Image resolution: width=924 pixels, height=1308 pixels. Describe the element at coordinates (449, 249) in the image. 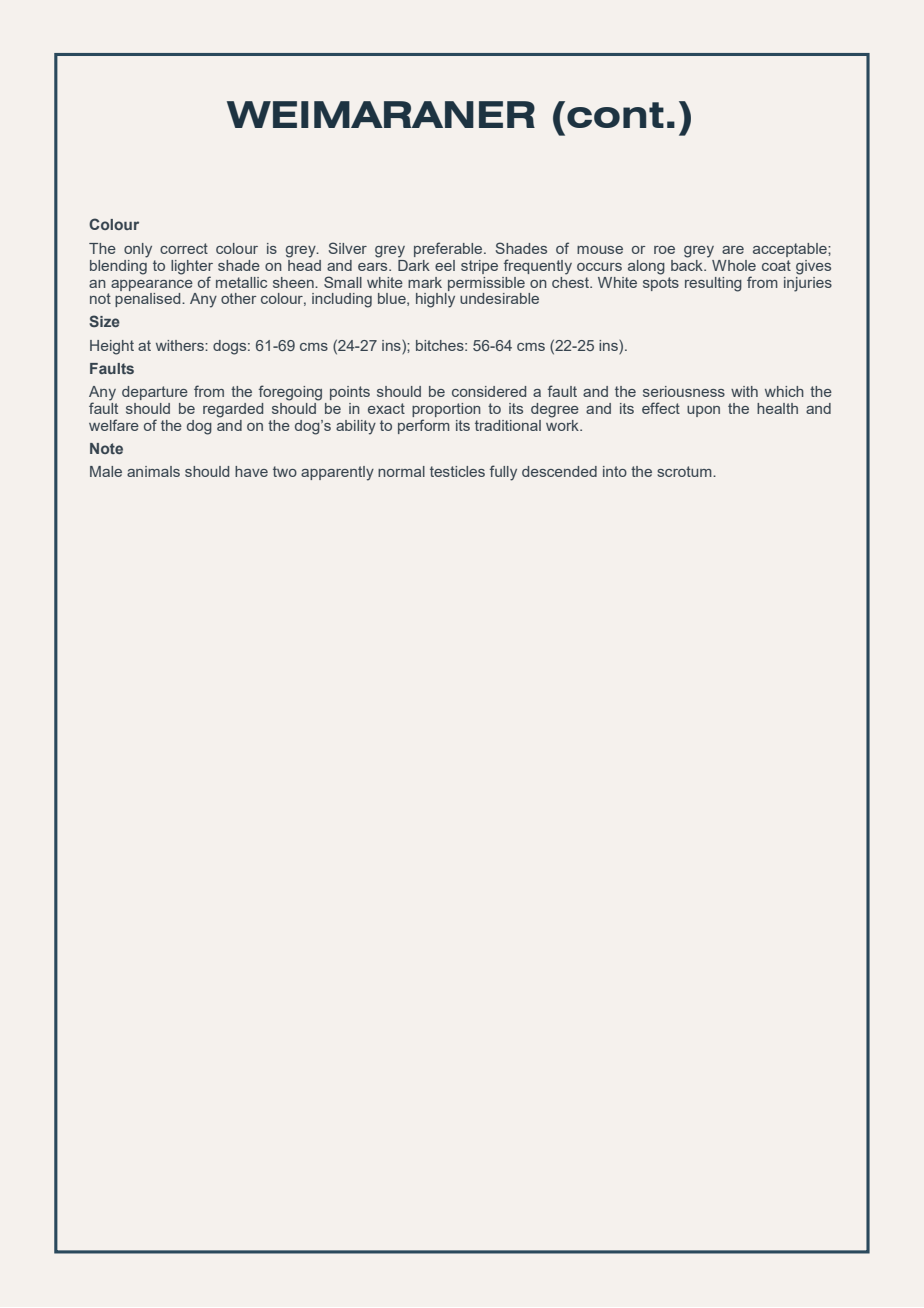

I see `preferable` at that location.
